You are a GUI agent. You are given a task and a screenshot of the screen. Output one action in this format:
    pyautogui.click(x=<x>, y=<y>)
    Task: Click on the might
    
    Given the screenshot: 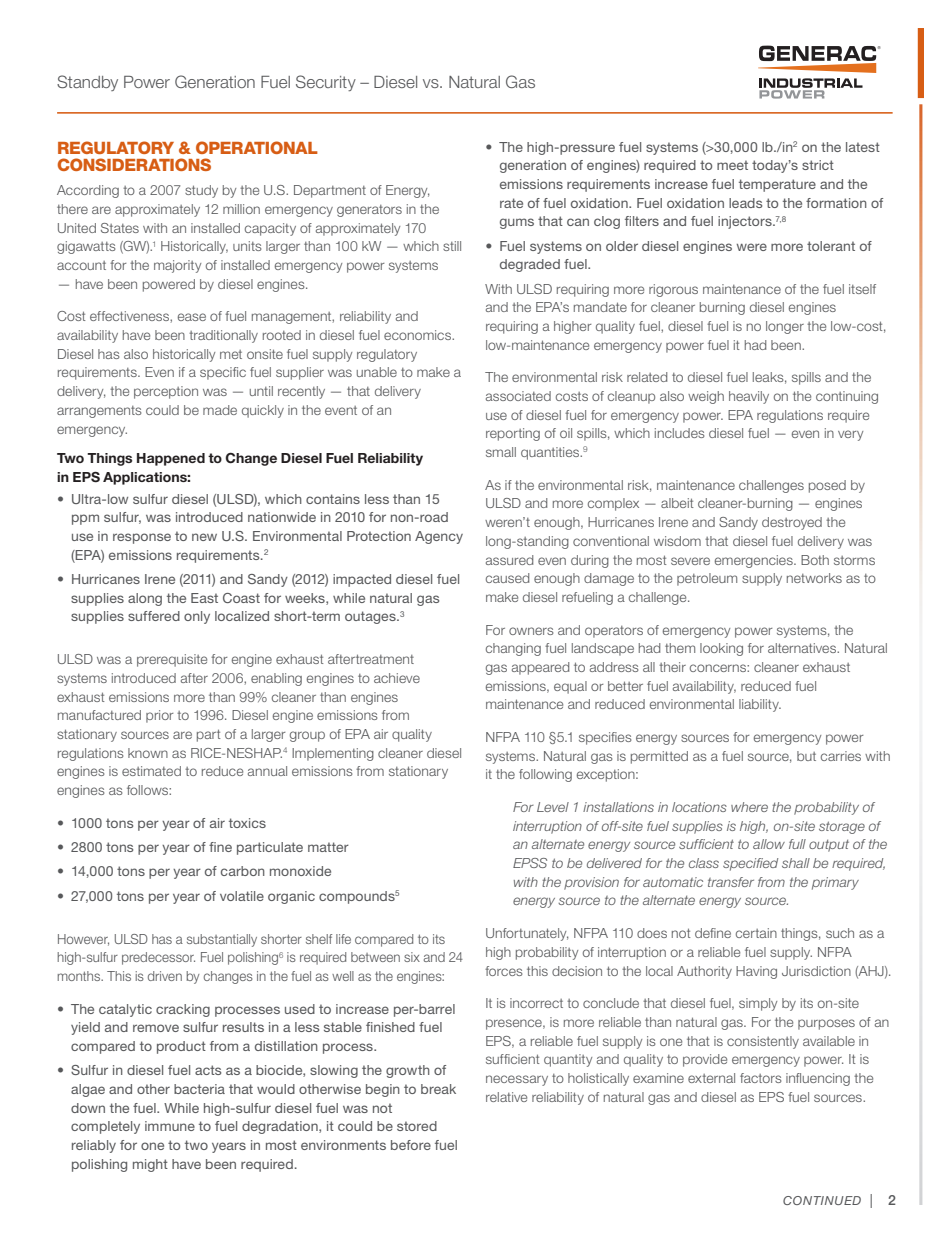 What is the action you would take?
    pyautogui.click(x=150, y=1165)
